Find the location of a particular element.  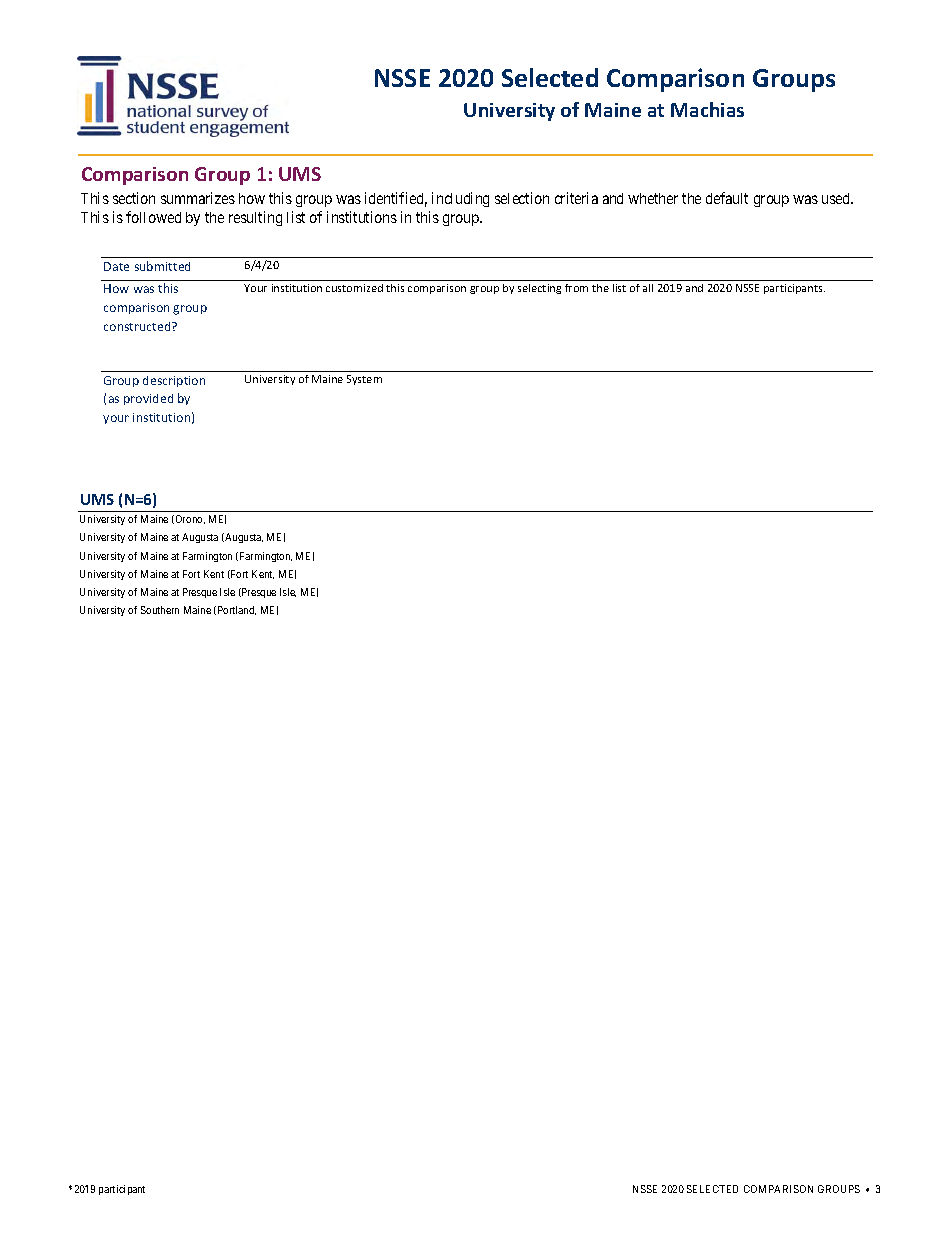

Southern is located at coordinates (160, 610).
